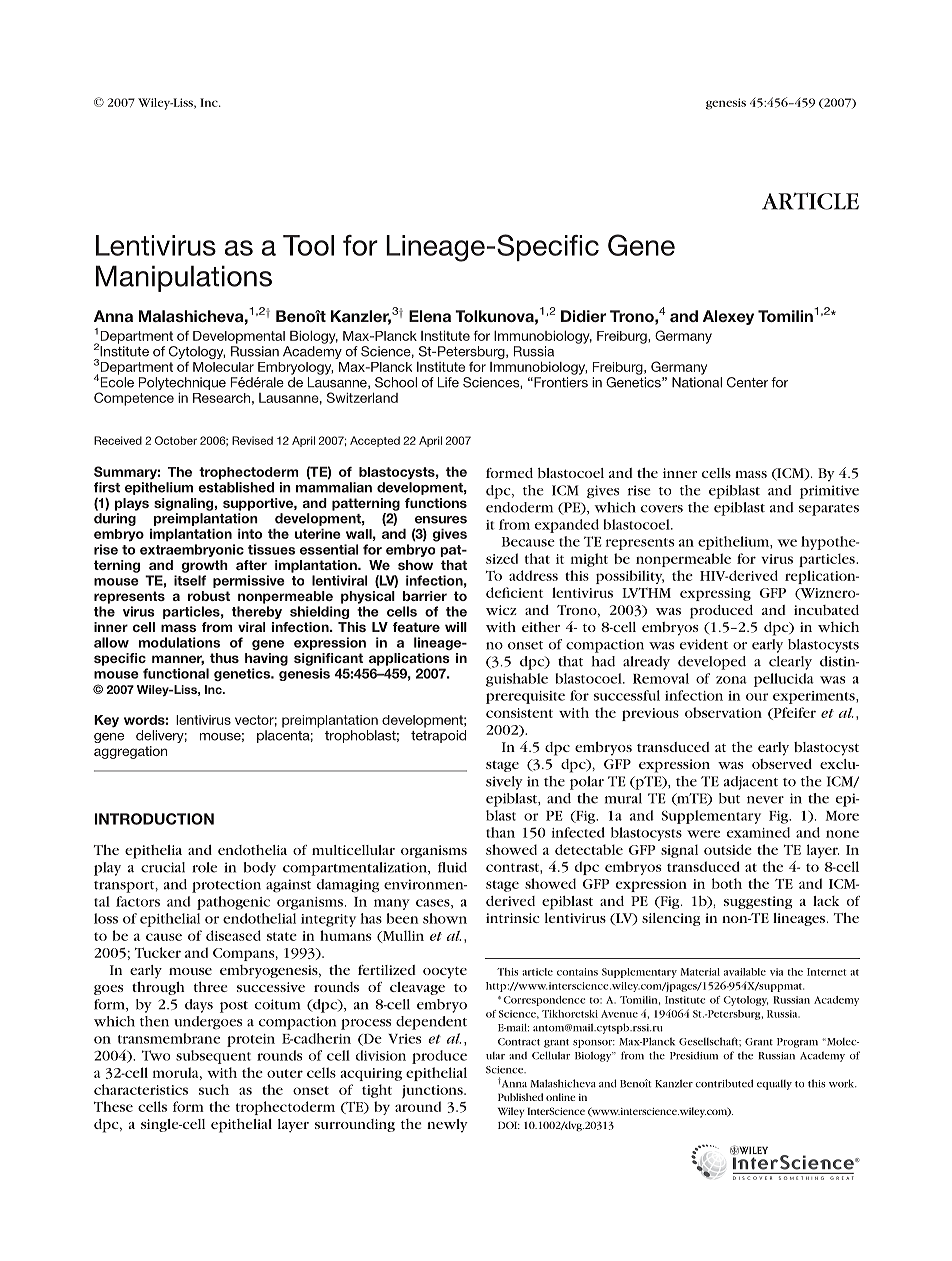 This image has width=952, height=1261. Describe the element at coordinates (226, 886) in the image. I see `protection` at that location.
